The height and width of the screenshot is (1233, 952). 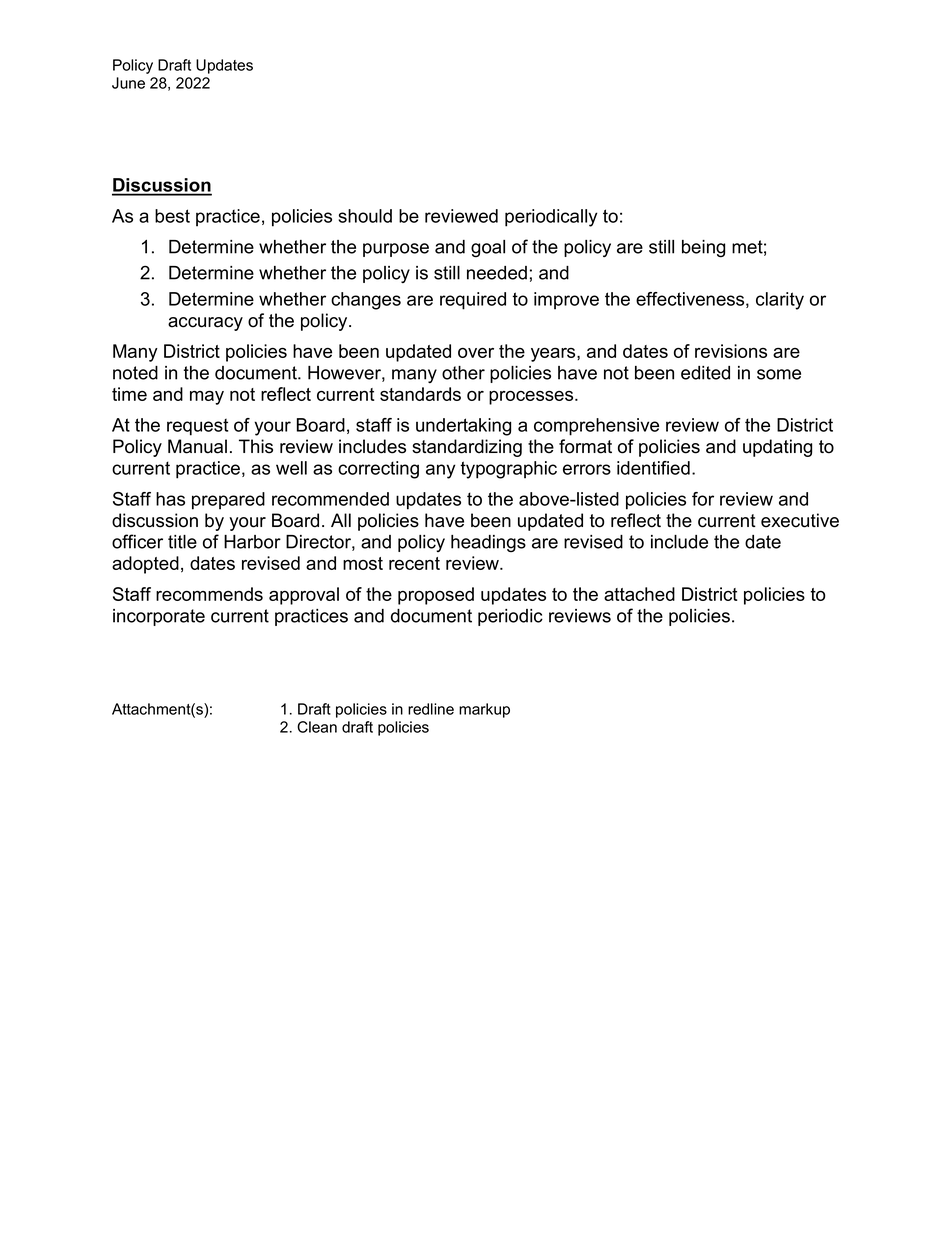 I want to click on over, so click(x=476, y=353).
